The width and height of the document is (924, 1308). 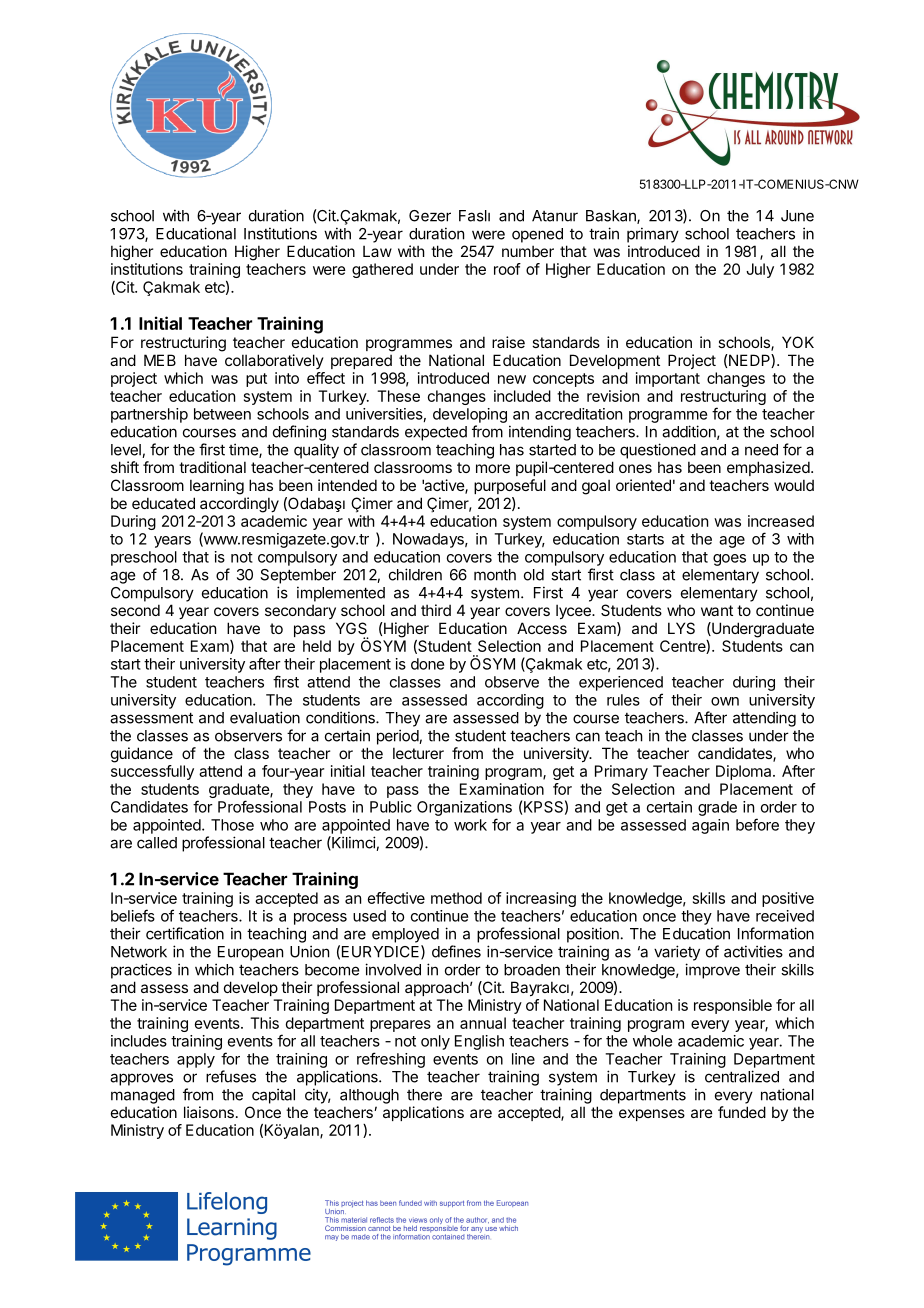 I want to click on evaluation, so click(x=265, y=717).
